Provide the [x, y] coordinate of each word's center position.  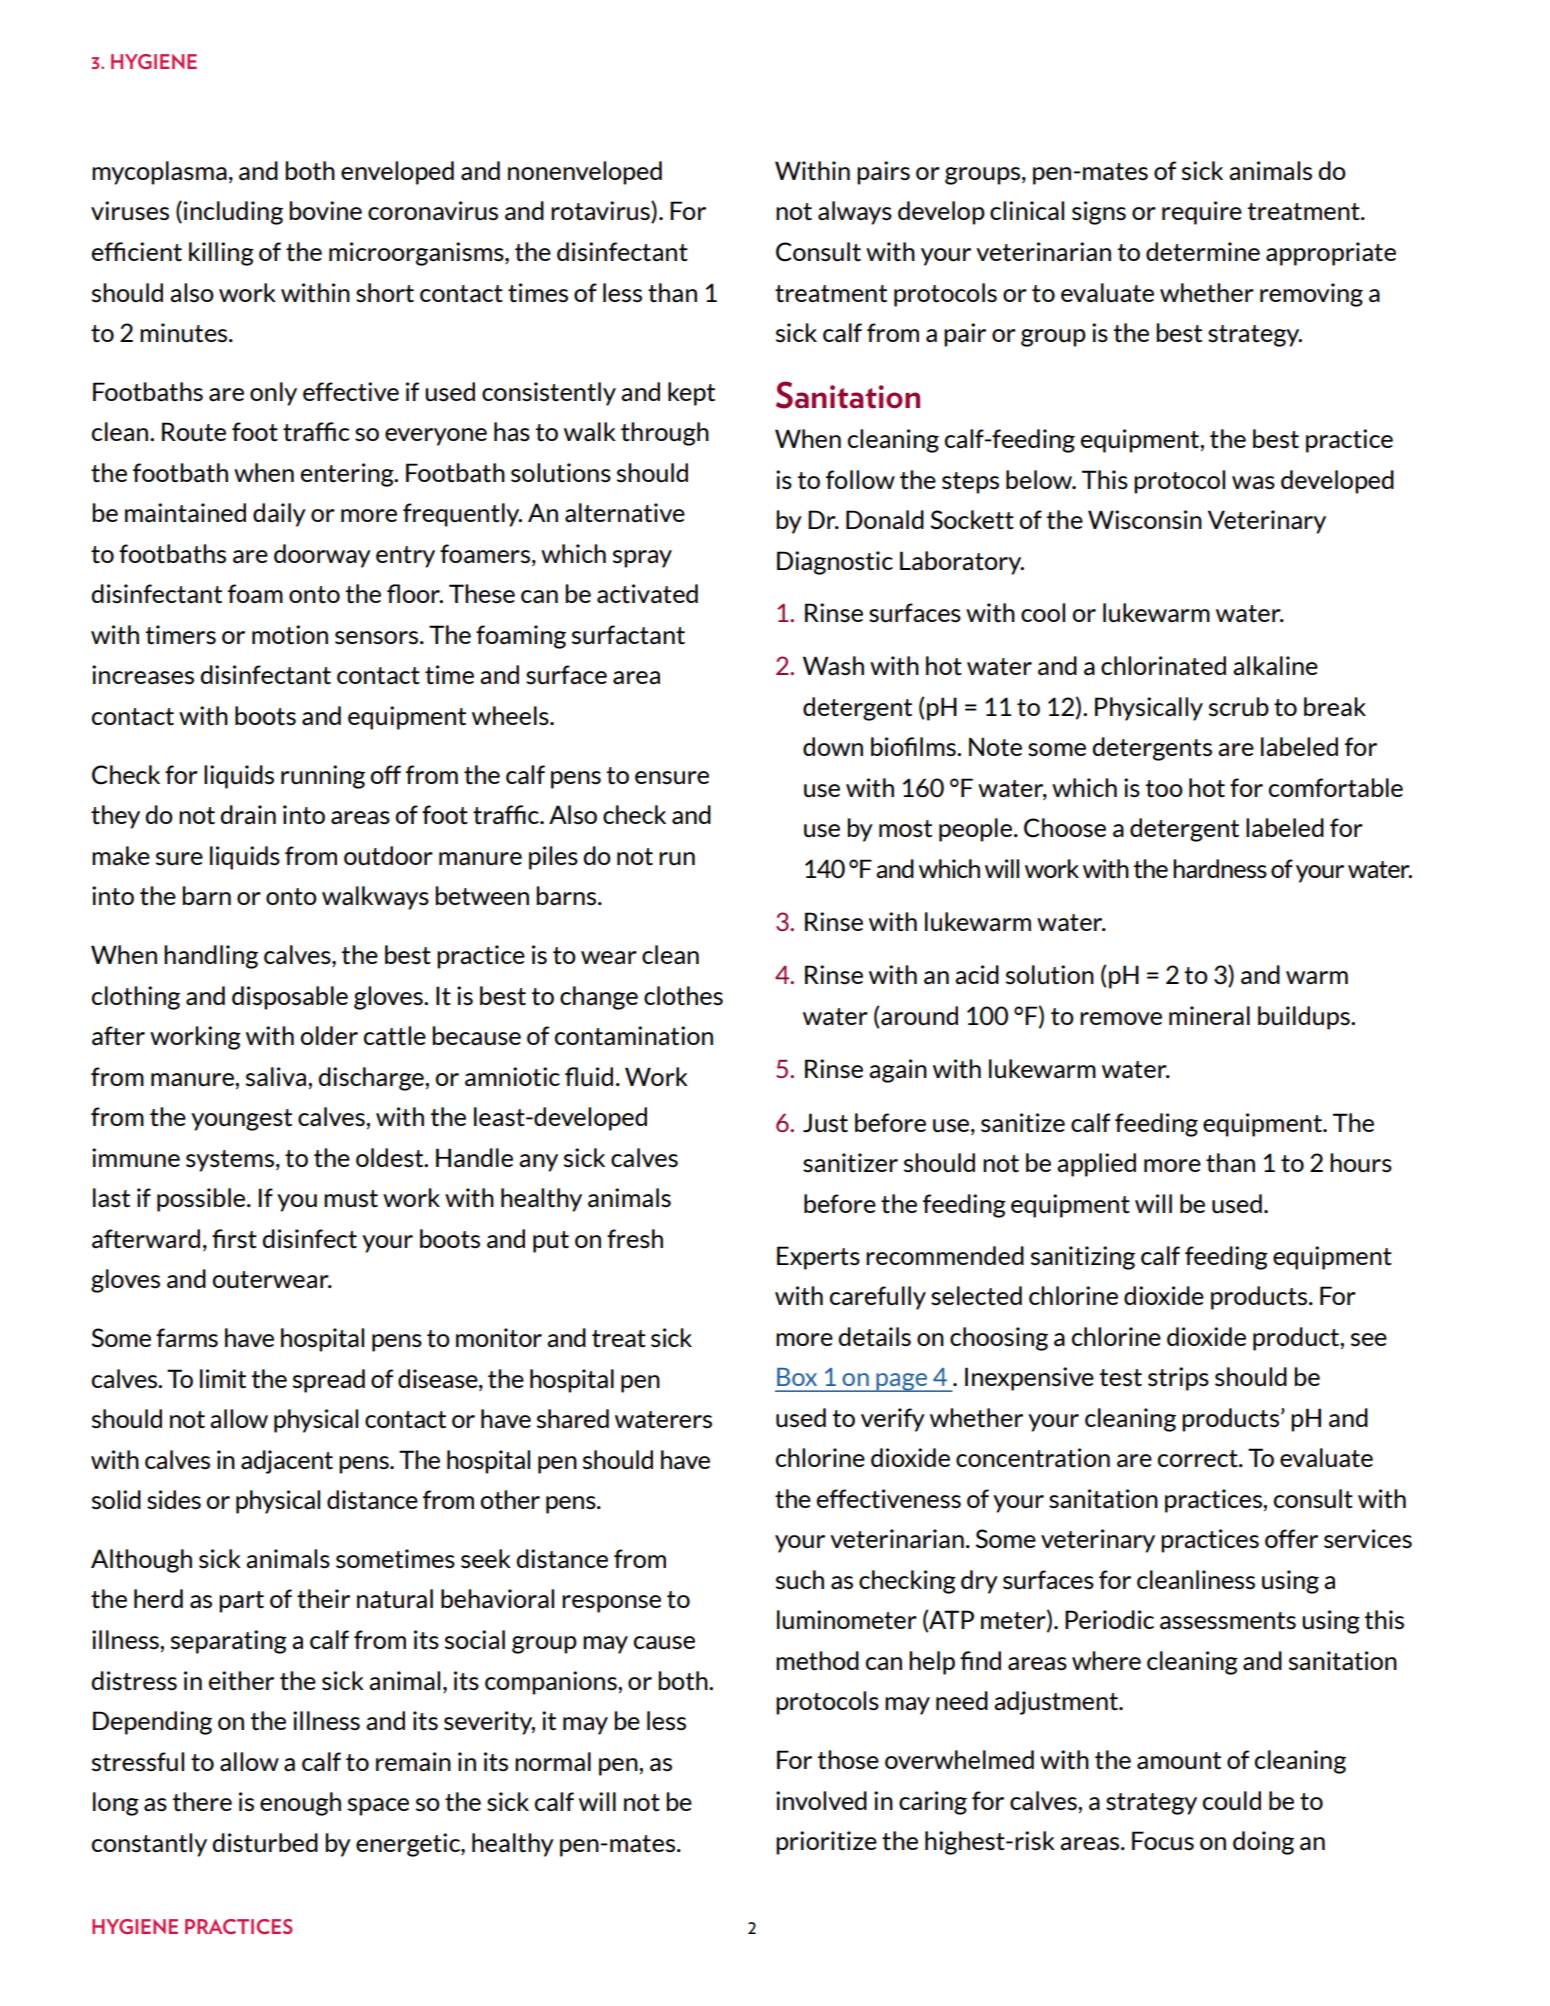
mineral [1209, 1016]
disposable [290, 998]
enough [300, 1804]
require [1202, 213]
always [855, 213]
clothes [683, 996]
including [233, 213]
